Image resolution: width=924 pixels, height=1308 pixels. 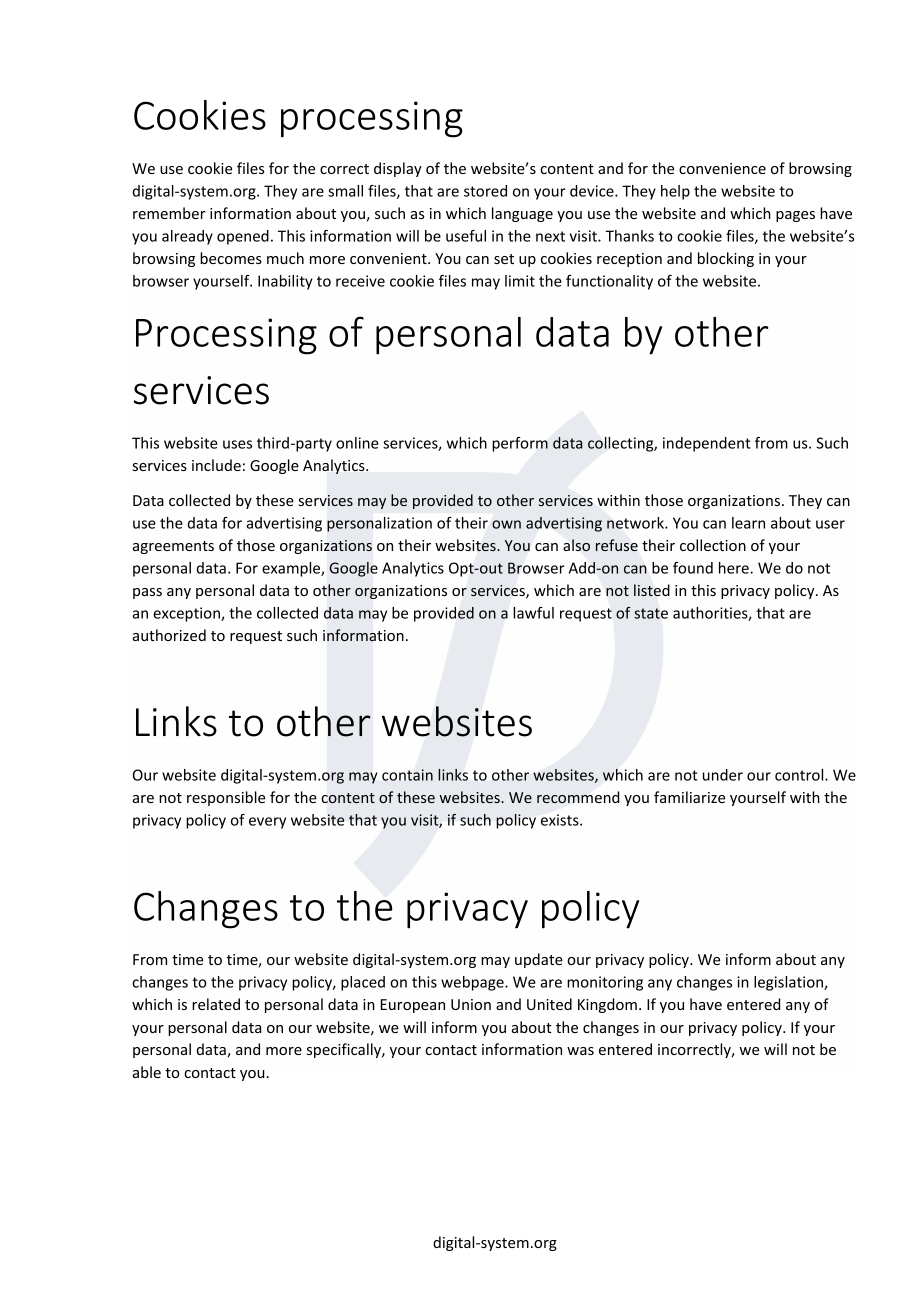 What do you see at coordinates (485, 191) in the document?
I see `stored` at bounding box center [485, 191].
